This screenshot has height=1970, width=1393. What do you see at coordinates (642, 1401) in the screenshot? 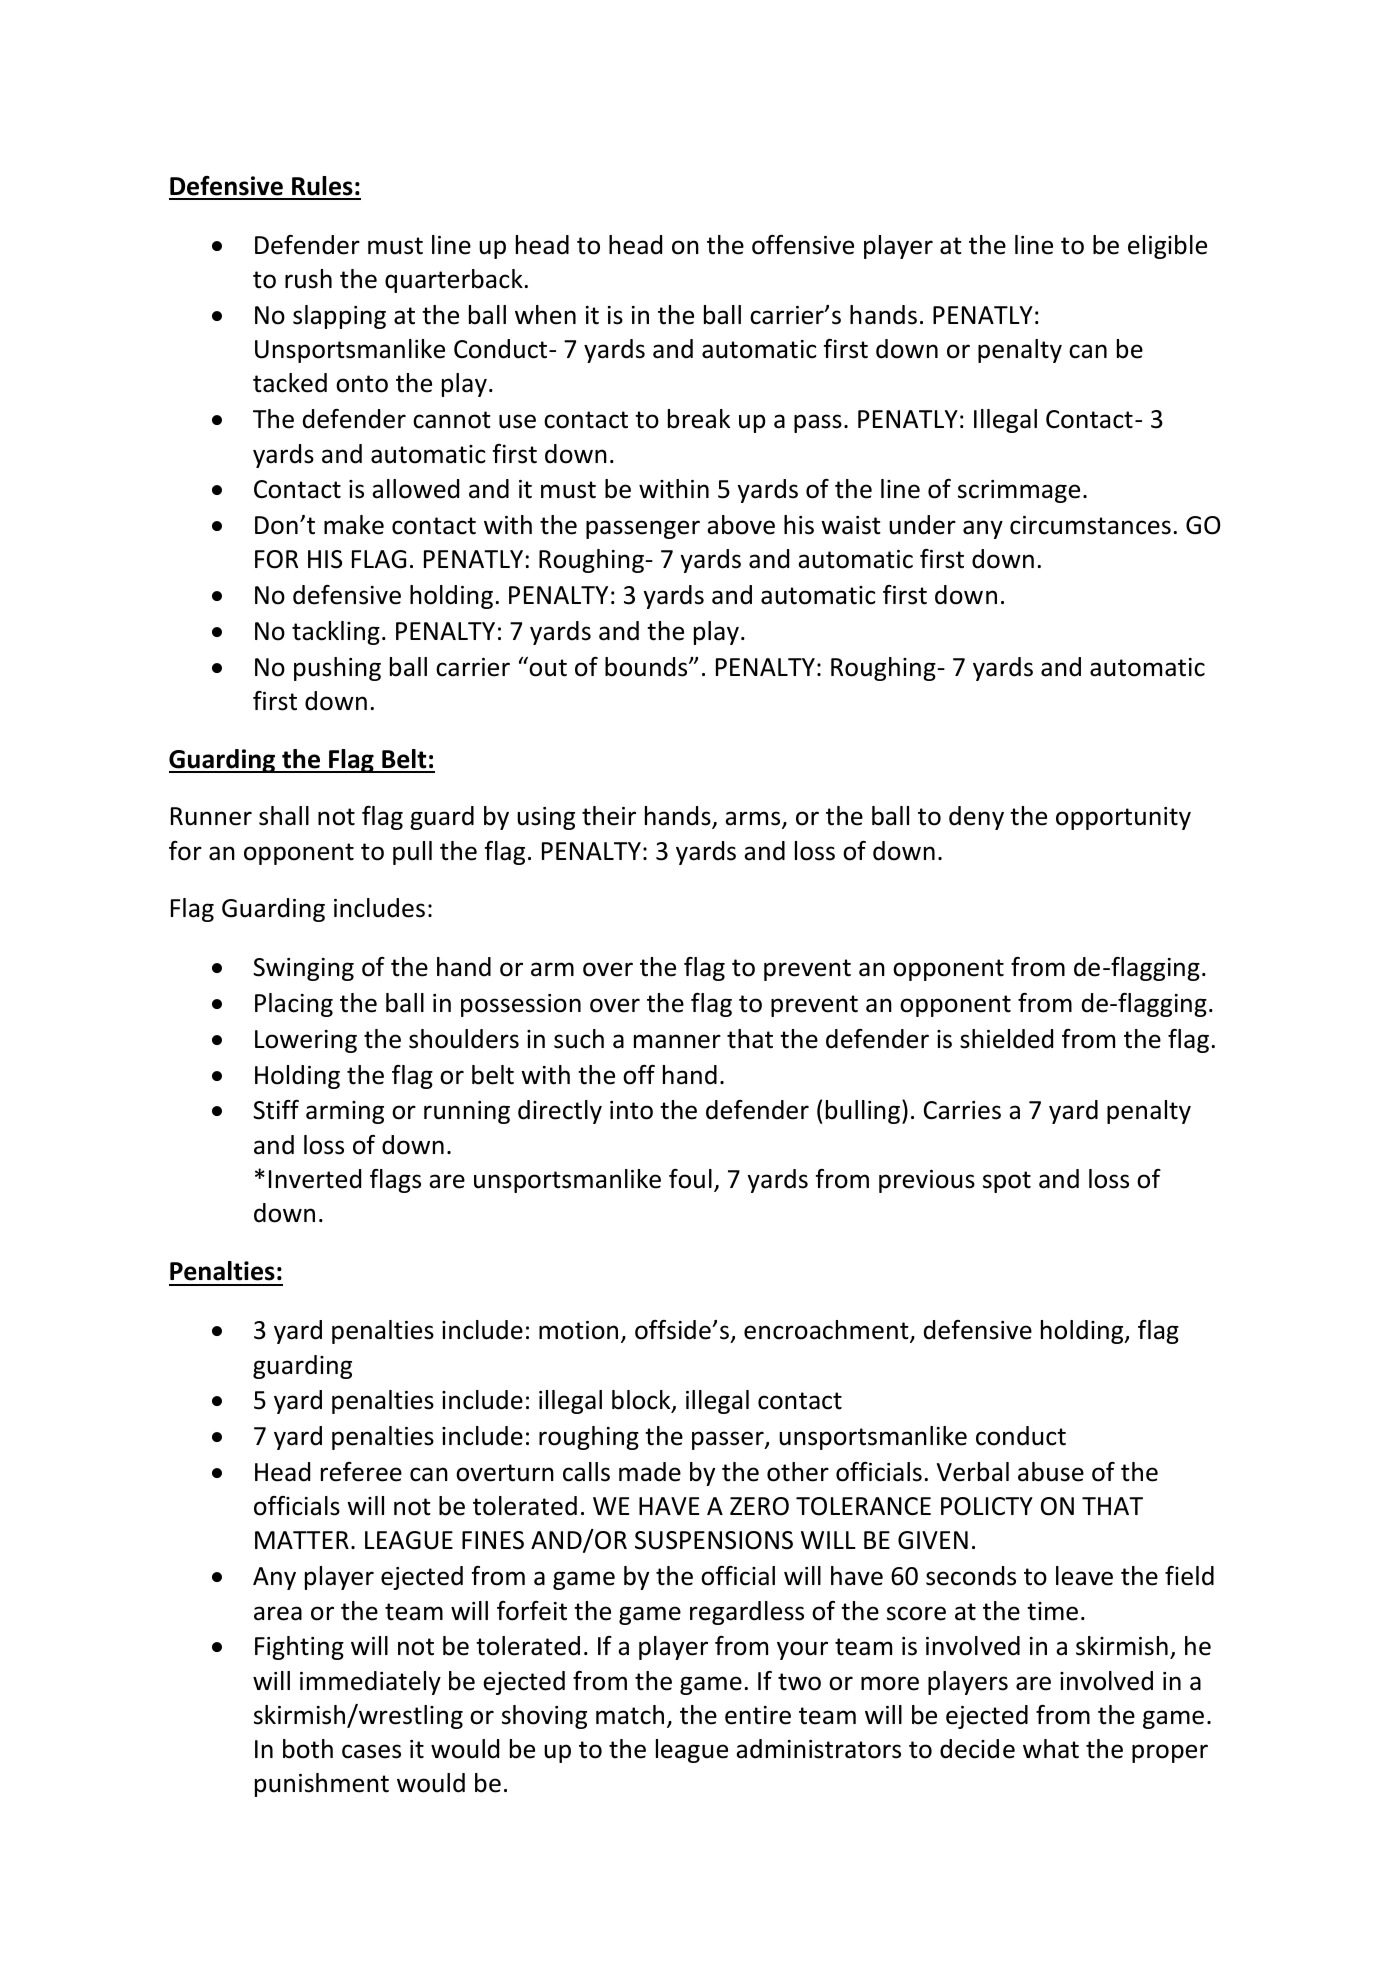
I see `block` at bounding box center [642, 1401].
